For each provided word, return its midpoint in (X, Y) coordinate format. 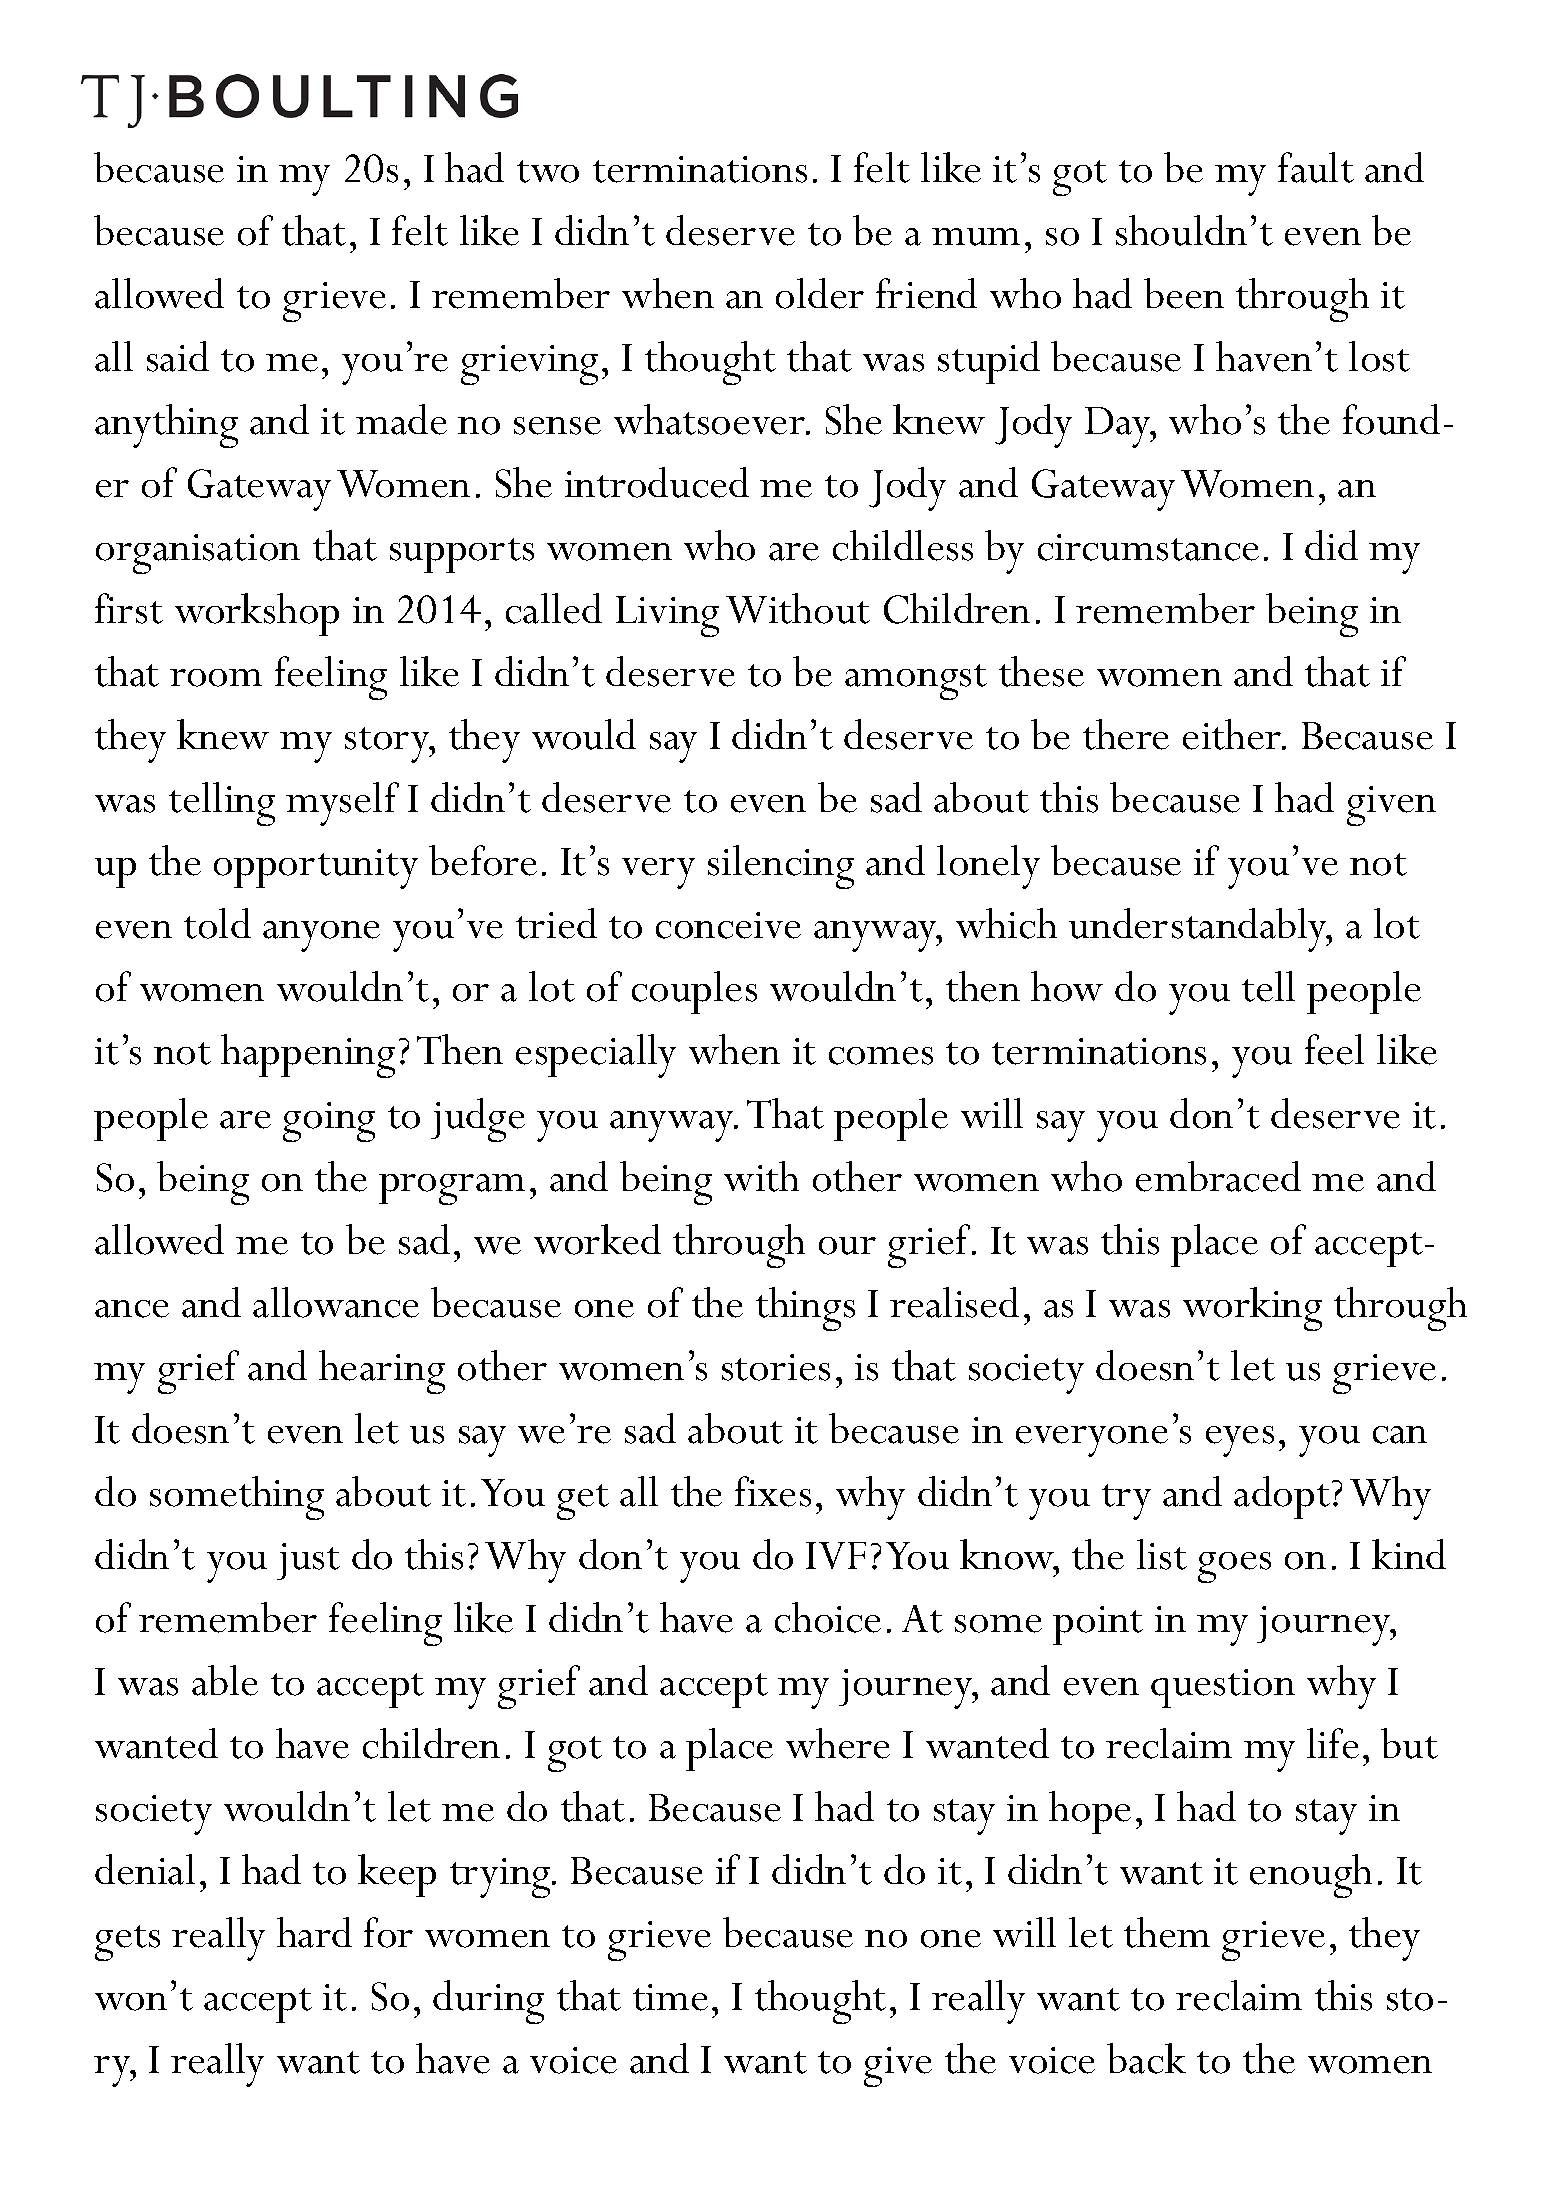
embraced (1218, 1176)
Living (667, 616)
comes (881, 1056)
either (1233, 734)
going (329, 1122)
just (308, 1561)
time (670, 1997)
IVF (836, 1555)
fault (1316, 167)
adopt (1282, 1497)
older (820, 293)
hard (314, 1932)
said (178, 356)
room (216, 678)
